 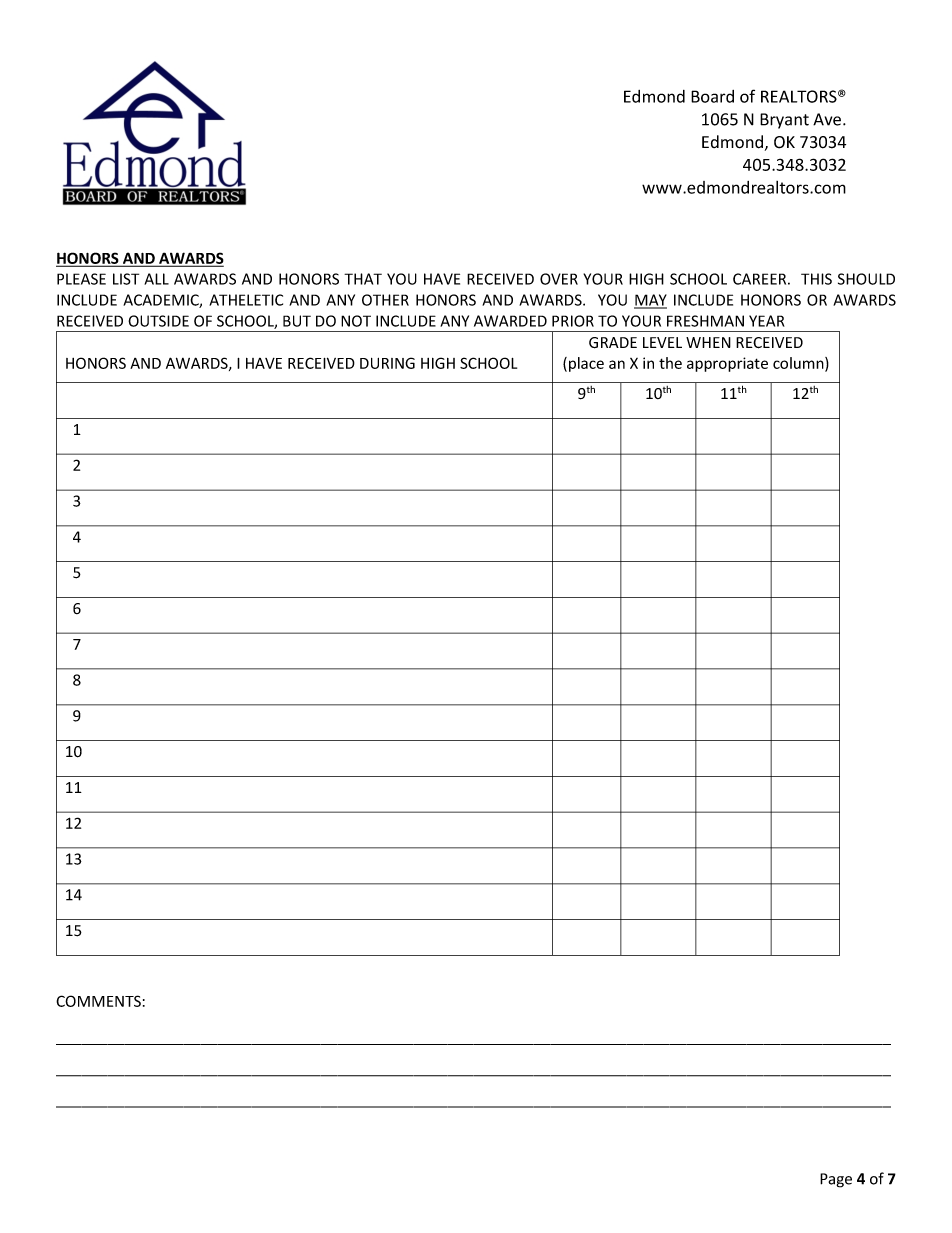 What do you see at coordinates (784, 121) in the page?
I see `Bryant` at bounding box center [784, 121].
